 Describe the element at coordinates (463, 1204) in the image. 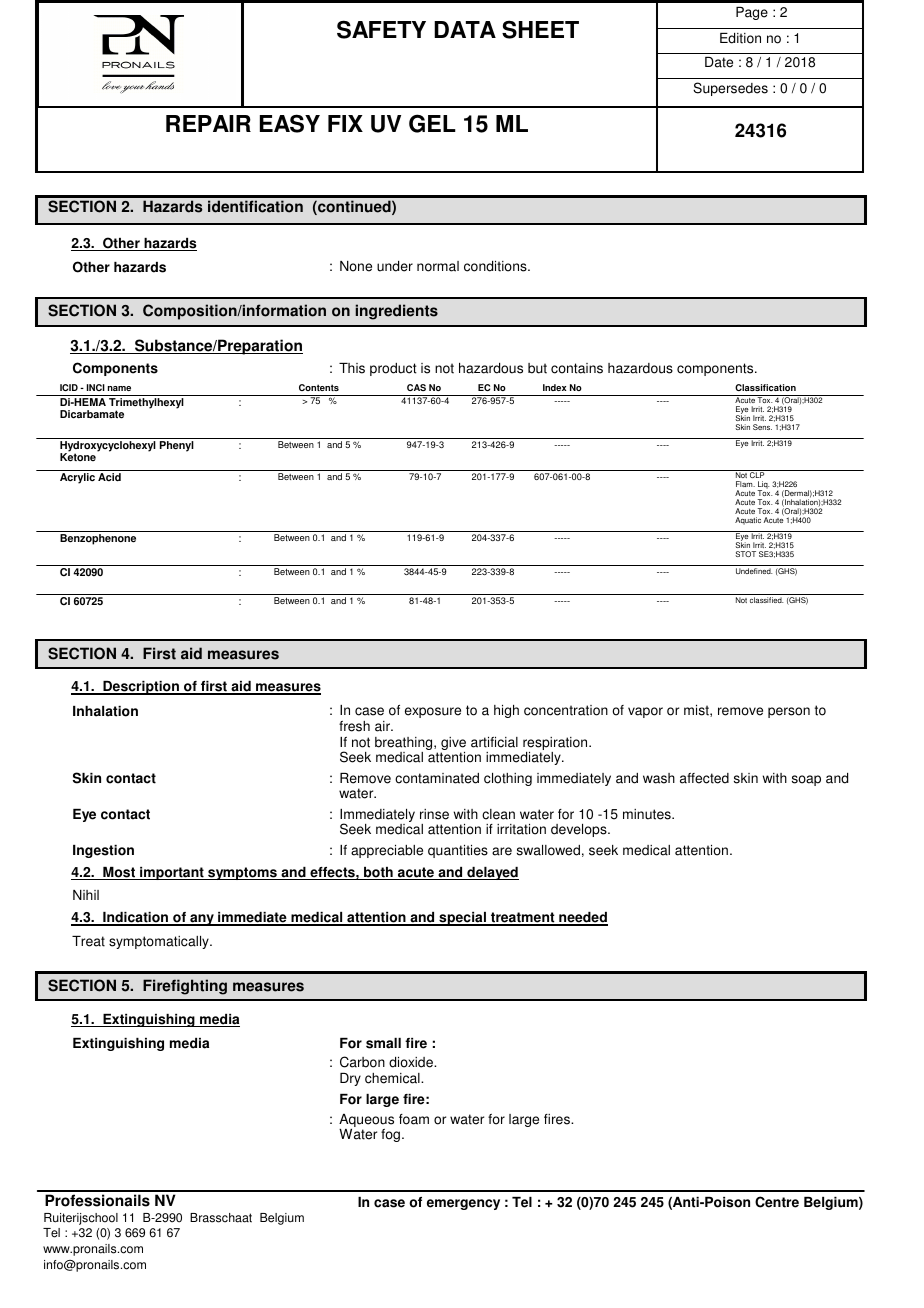

I see `emergency` at that location.
